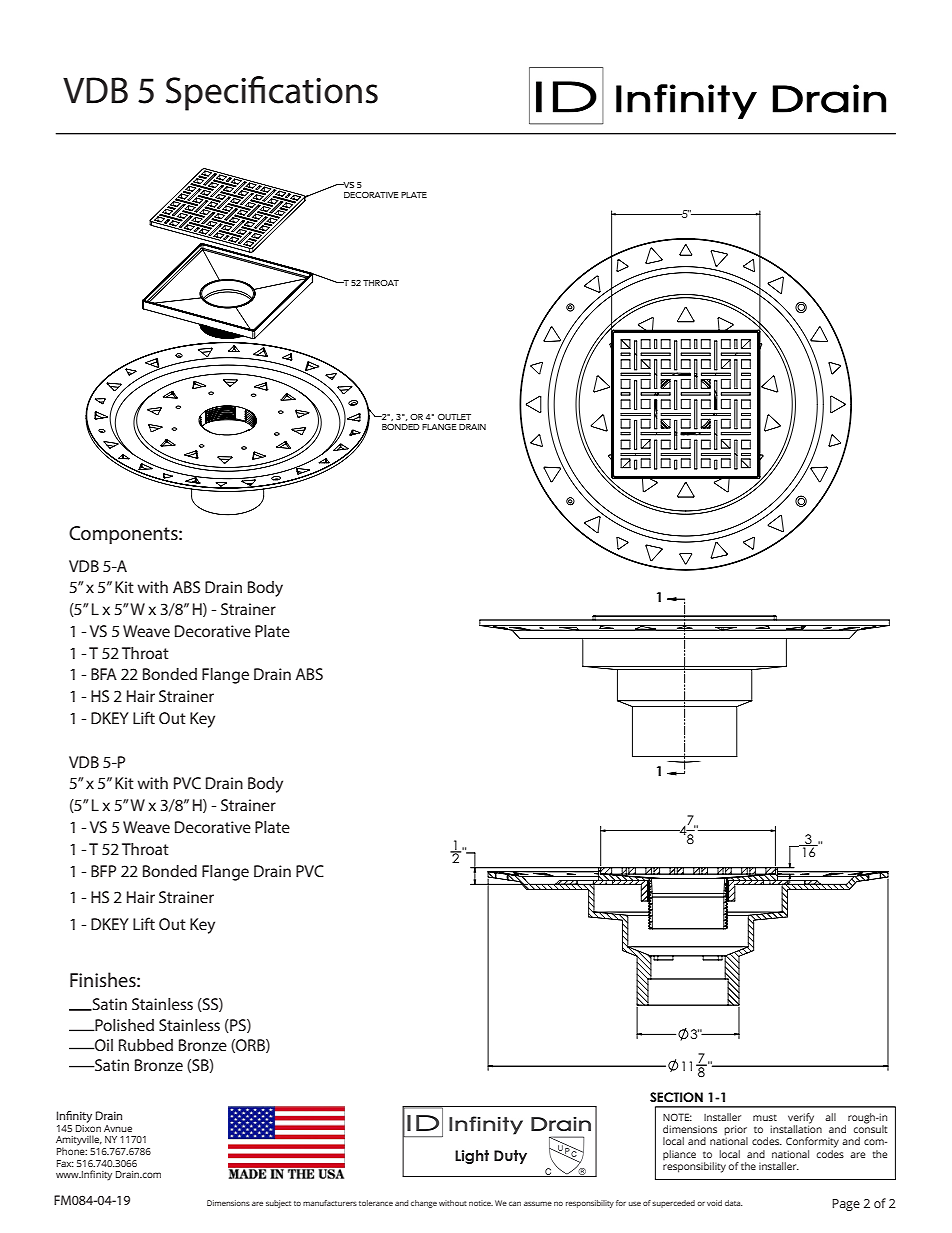 This document has width=952, height=1233. What do you see at coordinates (146, 1045) in the document?
I see `Rubbed` at bounding box center [146, 1045].
